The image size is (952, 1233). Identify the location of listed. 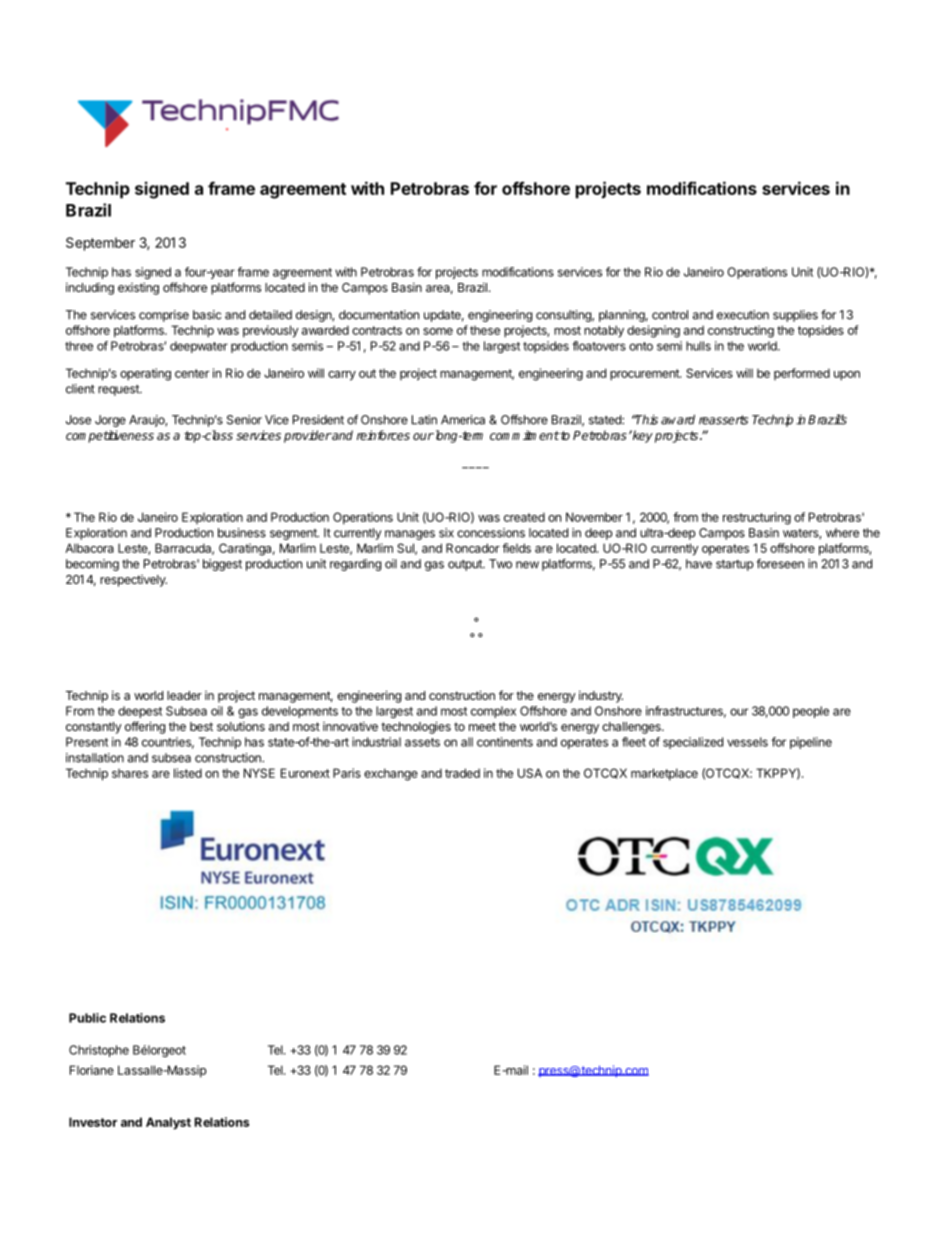
(188, 773).
